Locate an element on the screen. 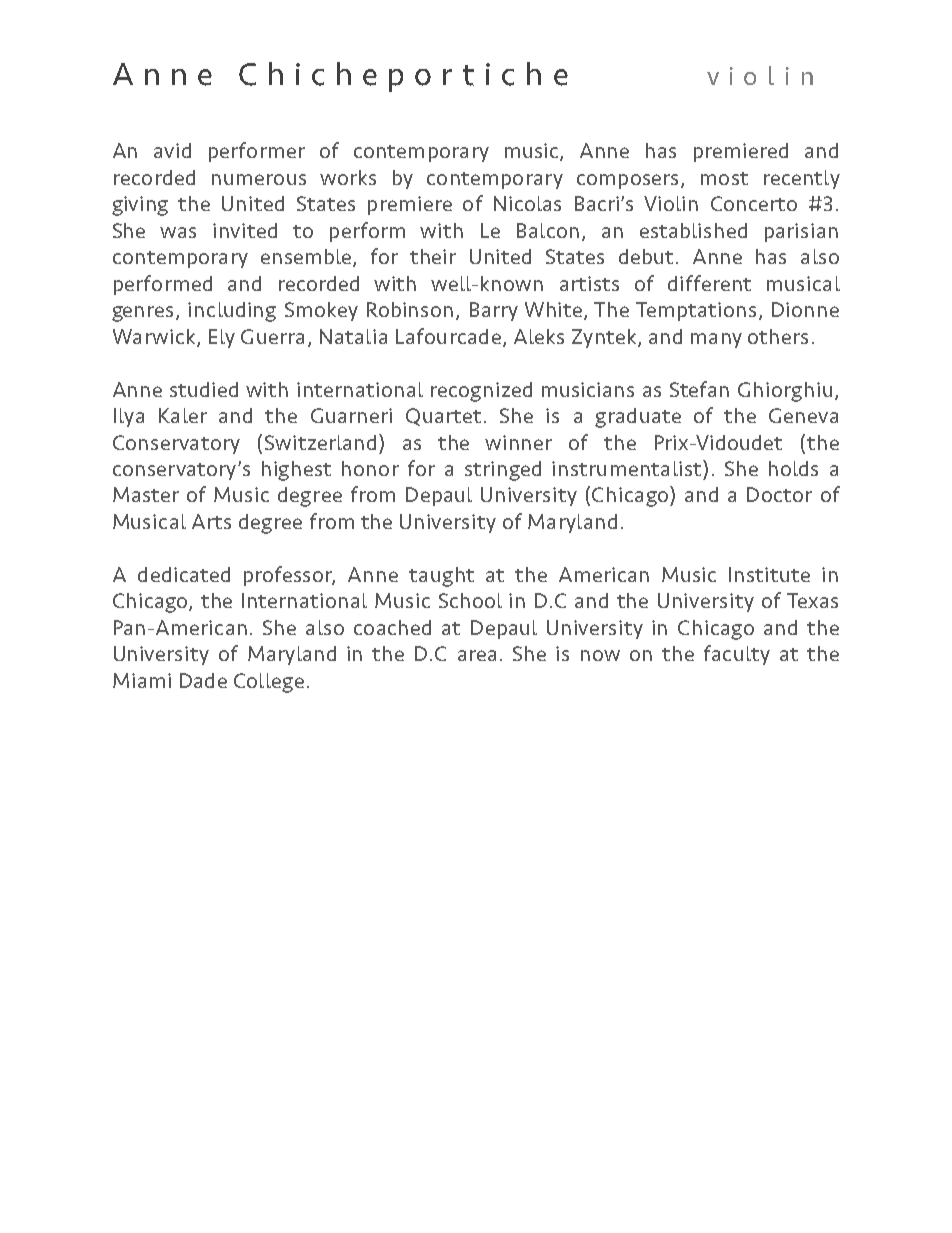 Image resolution: width=952 pixels, height=1233 pixels. Dade is located at coordinates (203, 680).
